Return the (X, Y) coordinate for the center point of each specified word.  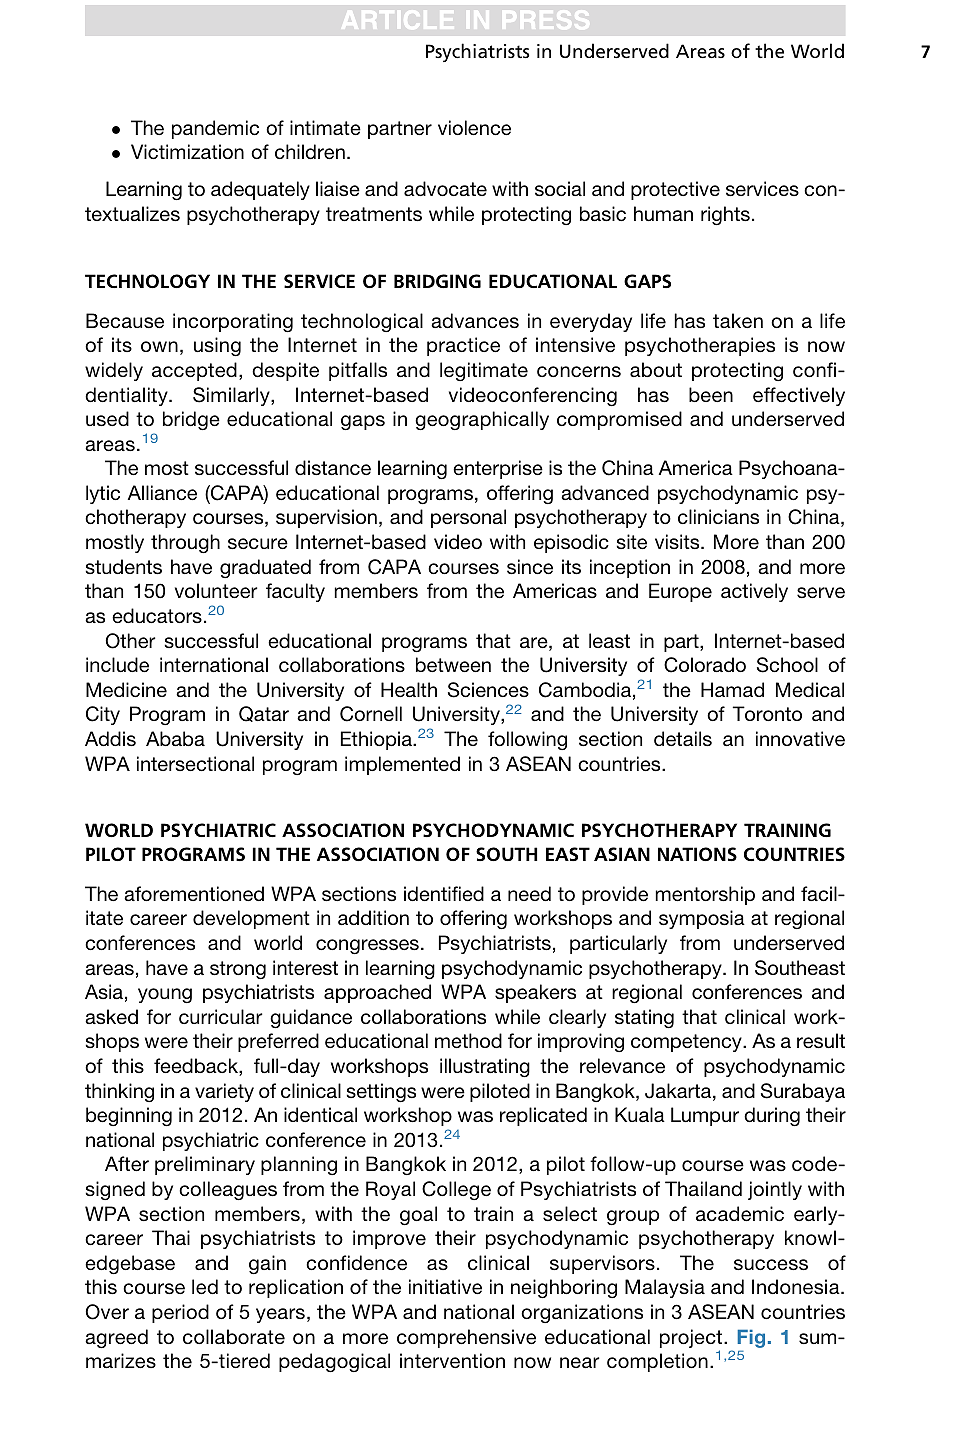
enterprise (498, 469)
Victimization (187, 151)
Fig (751, 1340)
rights (725, 215)
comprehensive (466, 1338)
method (468, 1040)
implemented (402, 765)
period (180, 1313)
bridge (191, 420)
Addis (110, 738)
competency (687, 1043)
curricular (221, 1016)
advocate (445, 188)
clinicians (718, 516)
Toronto (767, 713)
